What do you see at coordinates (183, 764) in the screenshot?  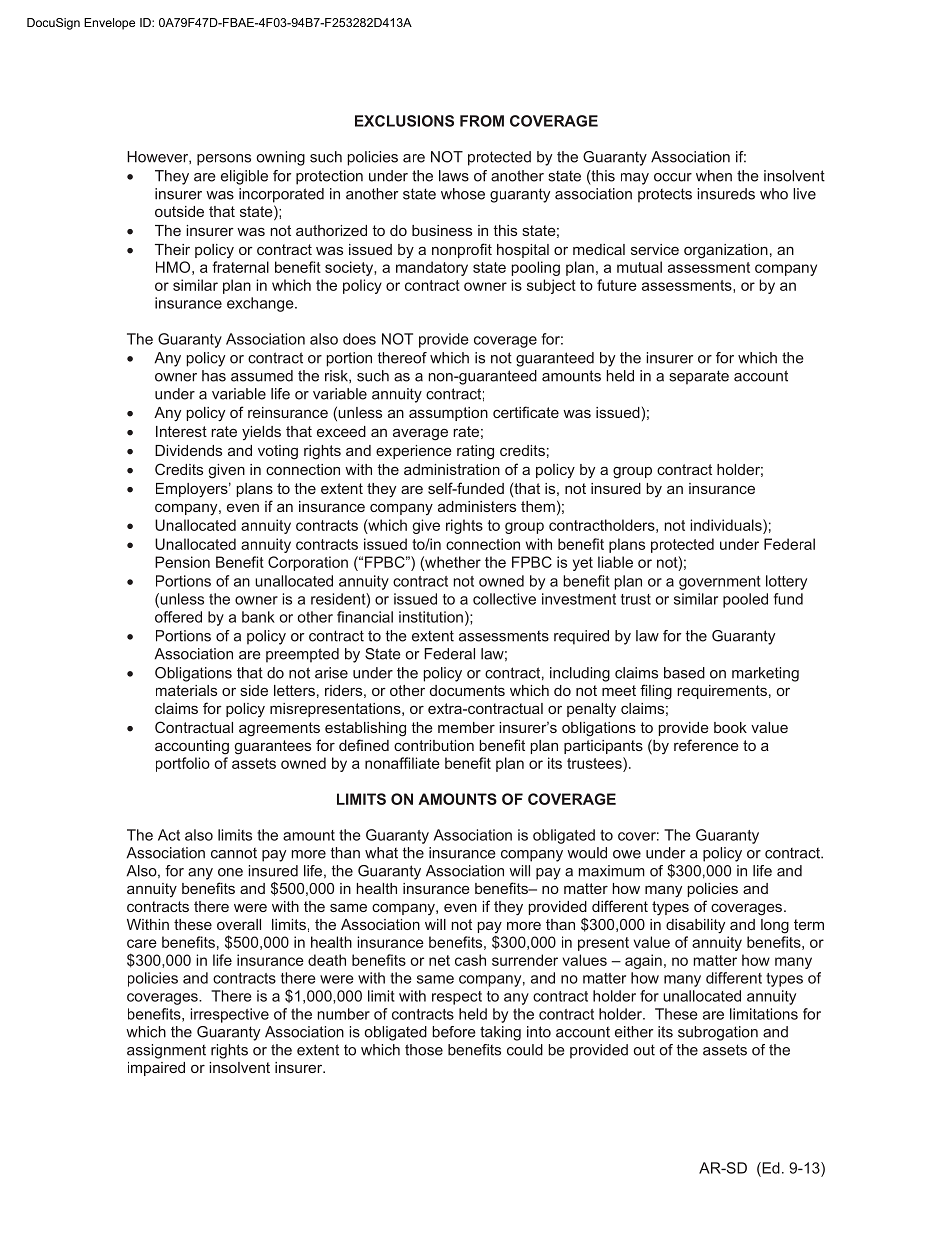 I see `portfolio` at bounding box center [183, 764].
